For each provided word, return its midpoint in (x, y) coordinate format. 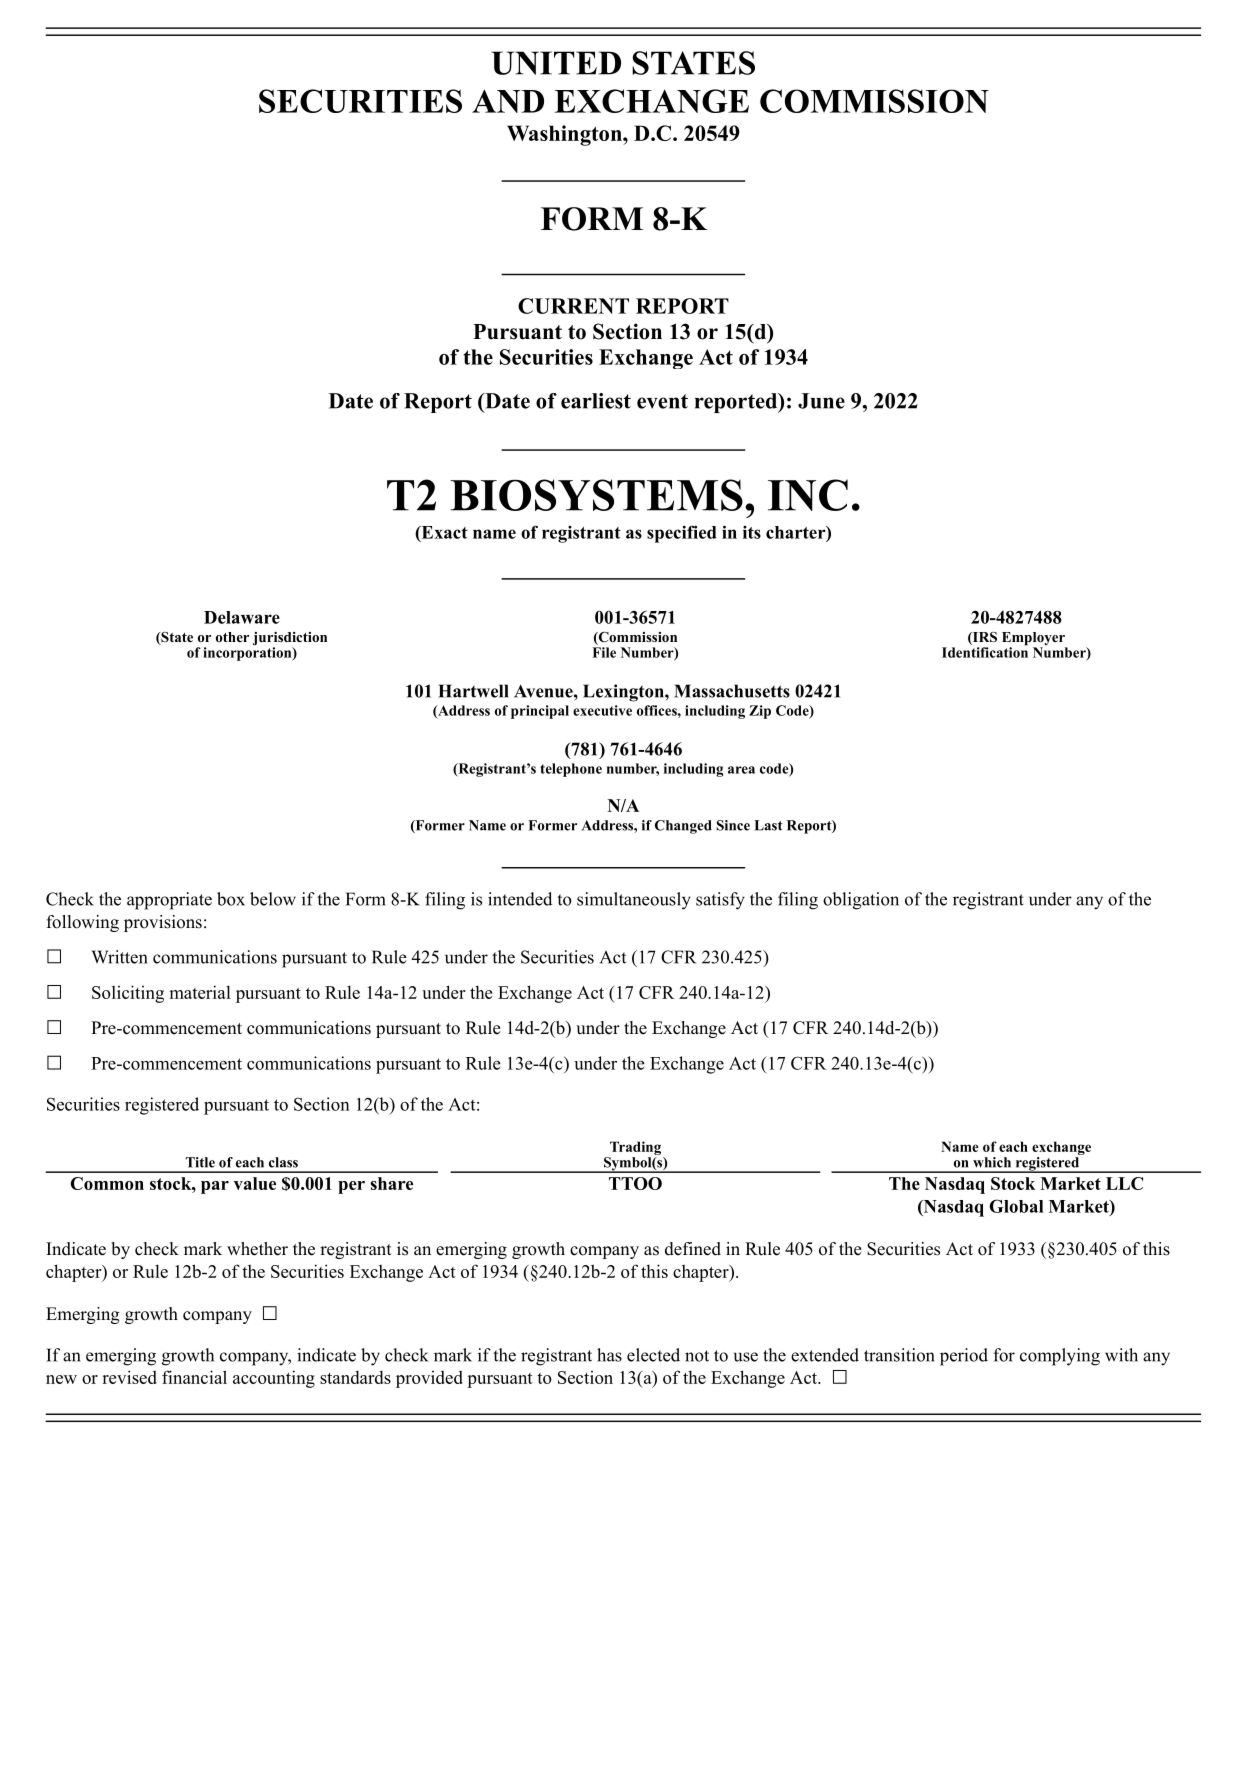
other (232, 637)
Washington (565, 135)
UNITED (556, 63)
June (821, 401)
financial (194, 1377)
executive (602, 710)
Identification (985, 651)
